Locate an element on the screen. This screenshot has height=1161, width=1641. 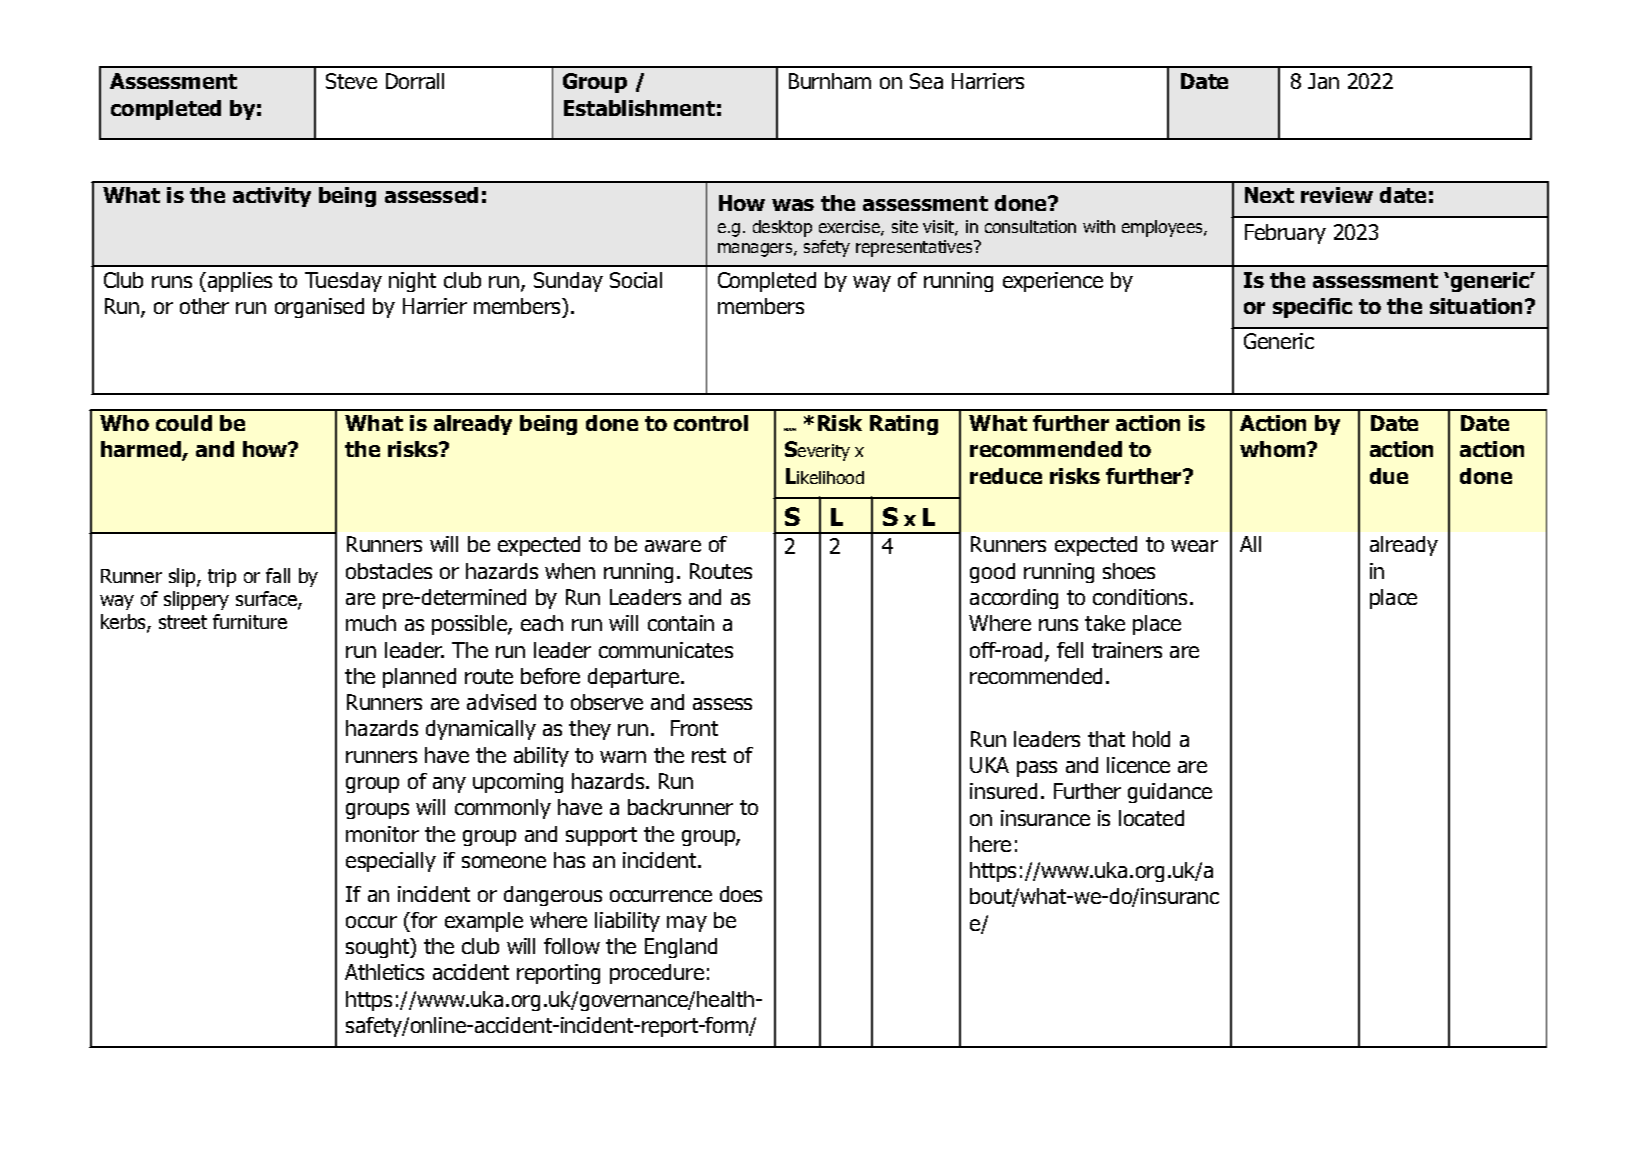
Rating is located at coordinates (904, 425).
